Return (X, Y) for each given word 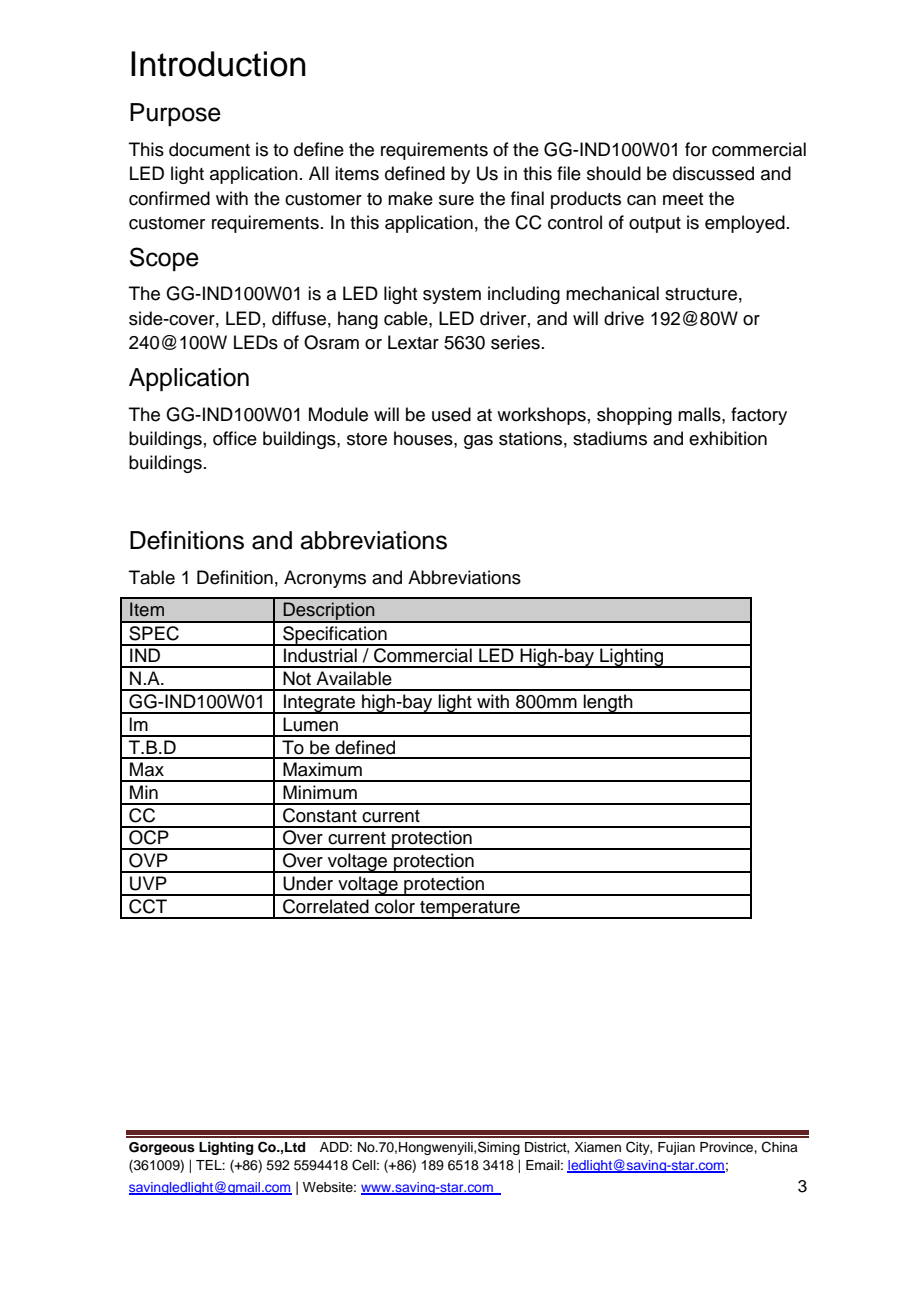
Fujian (676, 1148)
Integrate (320, 704)
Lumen (310, 724)
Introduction (218, 64)
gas (478, 442)
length (608, 704)
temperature (470, 910)
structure (701, 294)
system (452, 296)
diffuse (299, 318)
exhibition (728, 438)
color (395, 906)
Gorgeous (162, 1148)
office (235, 438)
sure (456, 200)
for (696, 149)
